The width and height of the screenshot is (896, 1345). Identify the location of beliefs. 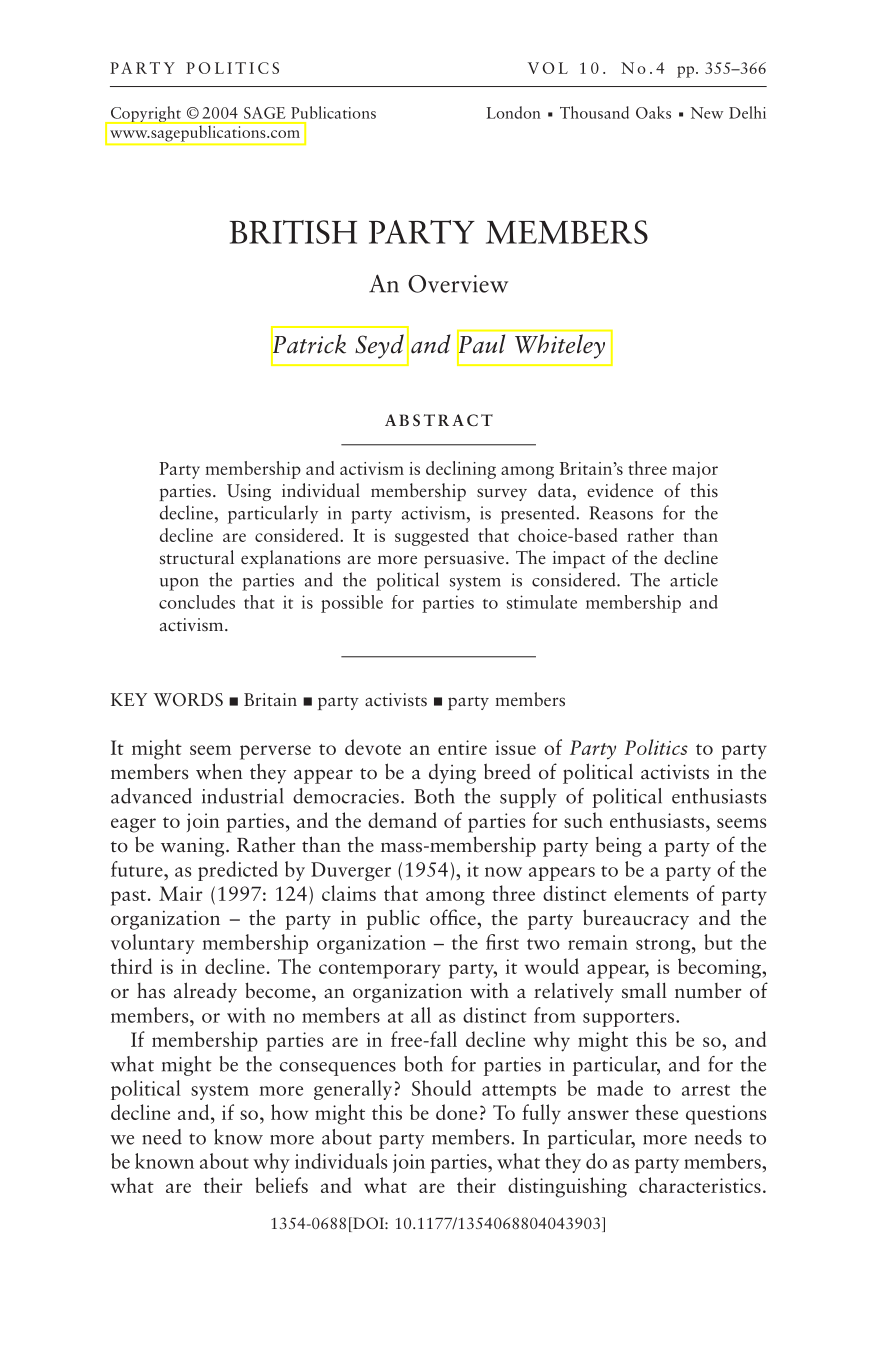
(281, 1185).
